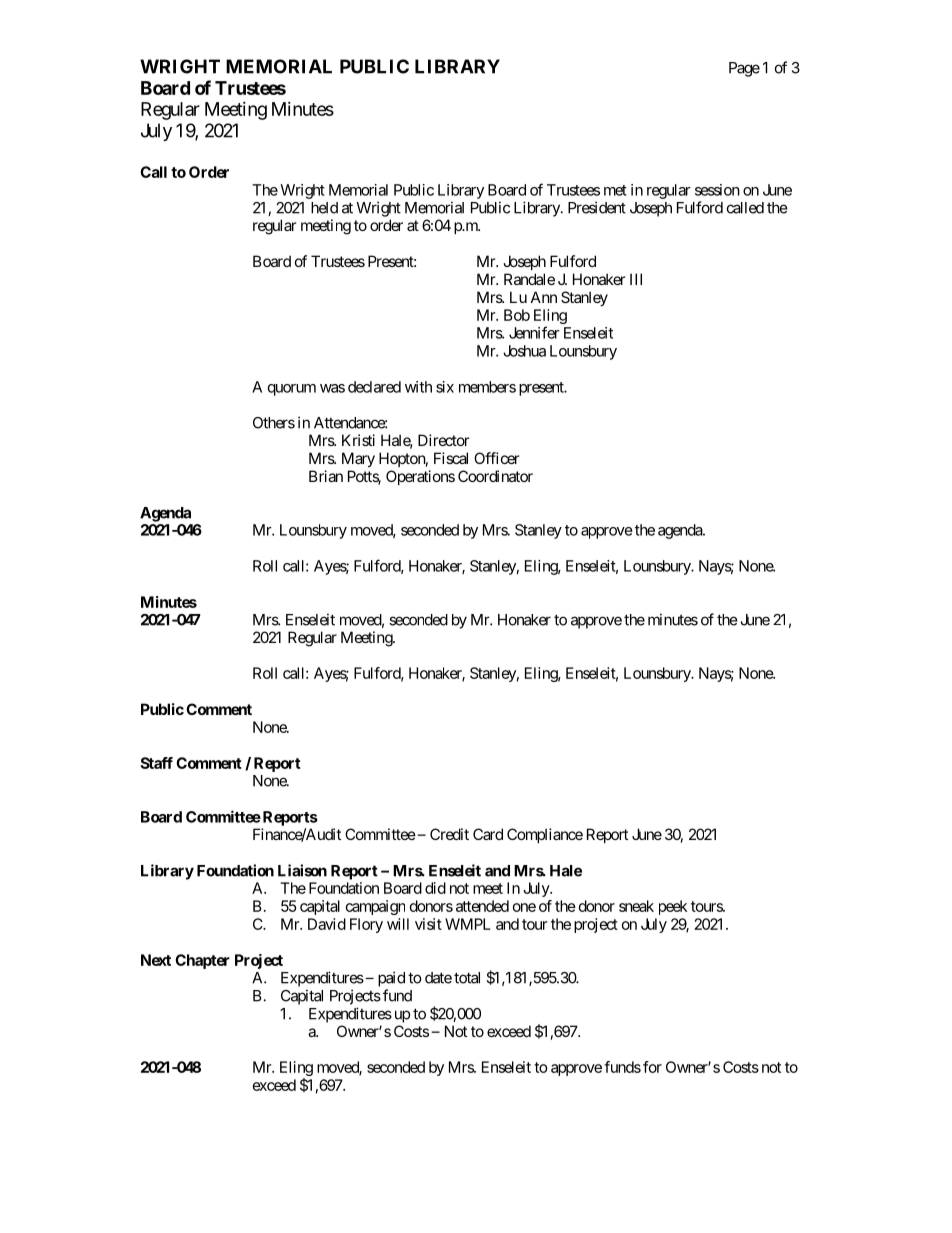 The image size is (952, 1233). Describe the element at coordinates (496, 458) in the screenshot. I see `Officer` at that location.
